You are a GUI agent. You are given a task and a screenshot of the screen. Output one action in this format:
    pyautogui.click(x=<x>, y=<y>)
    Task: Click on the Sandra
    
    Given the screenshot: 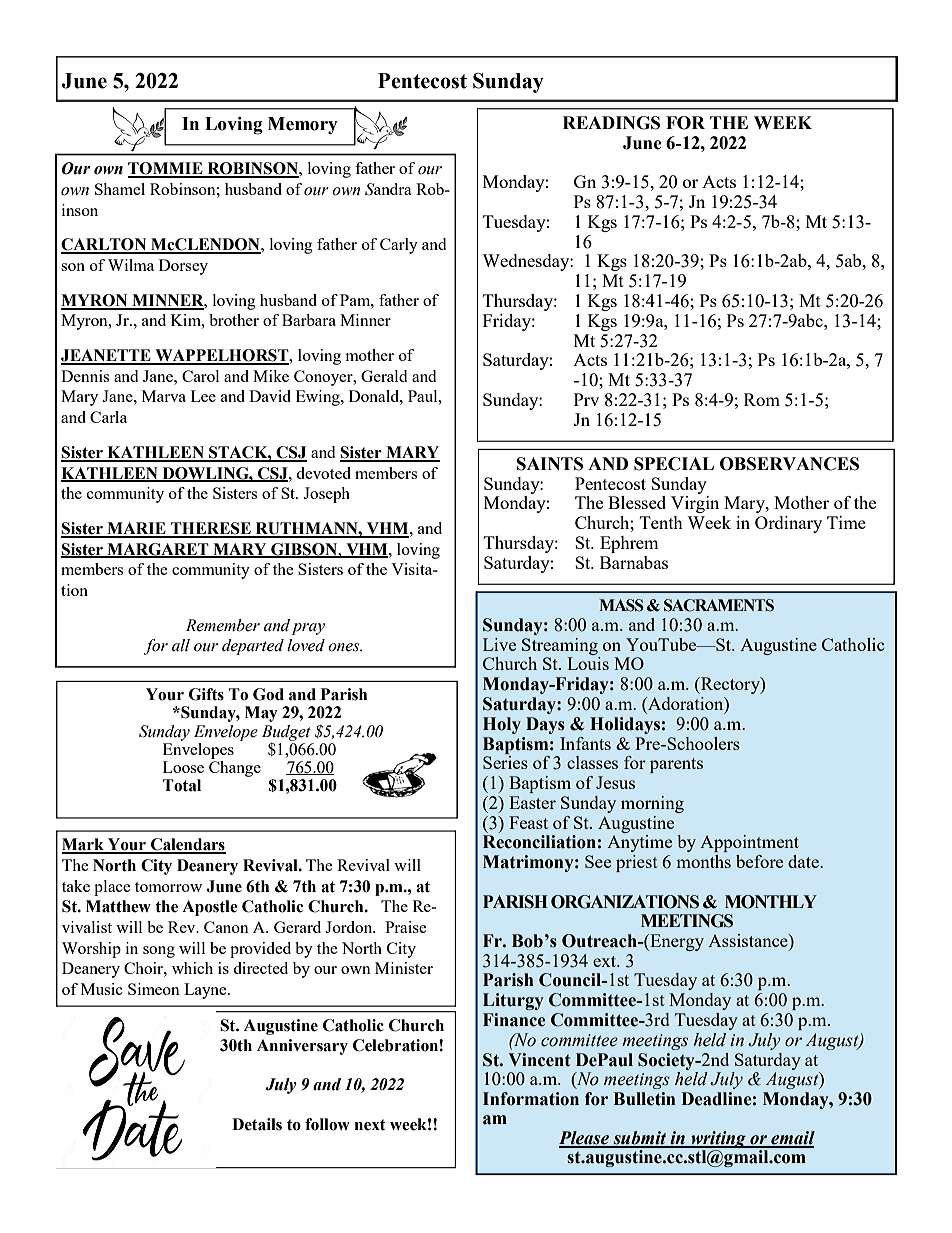 What is the action you would take?
    pyautogui.click(x=388, y=189)
